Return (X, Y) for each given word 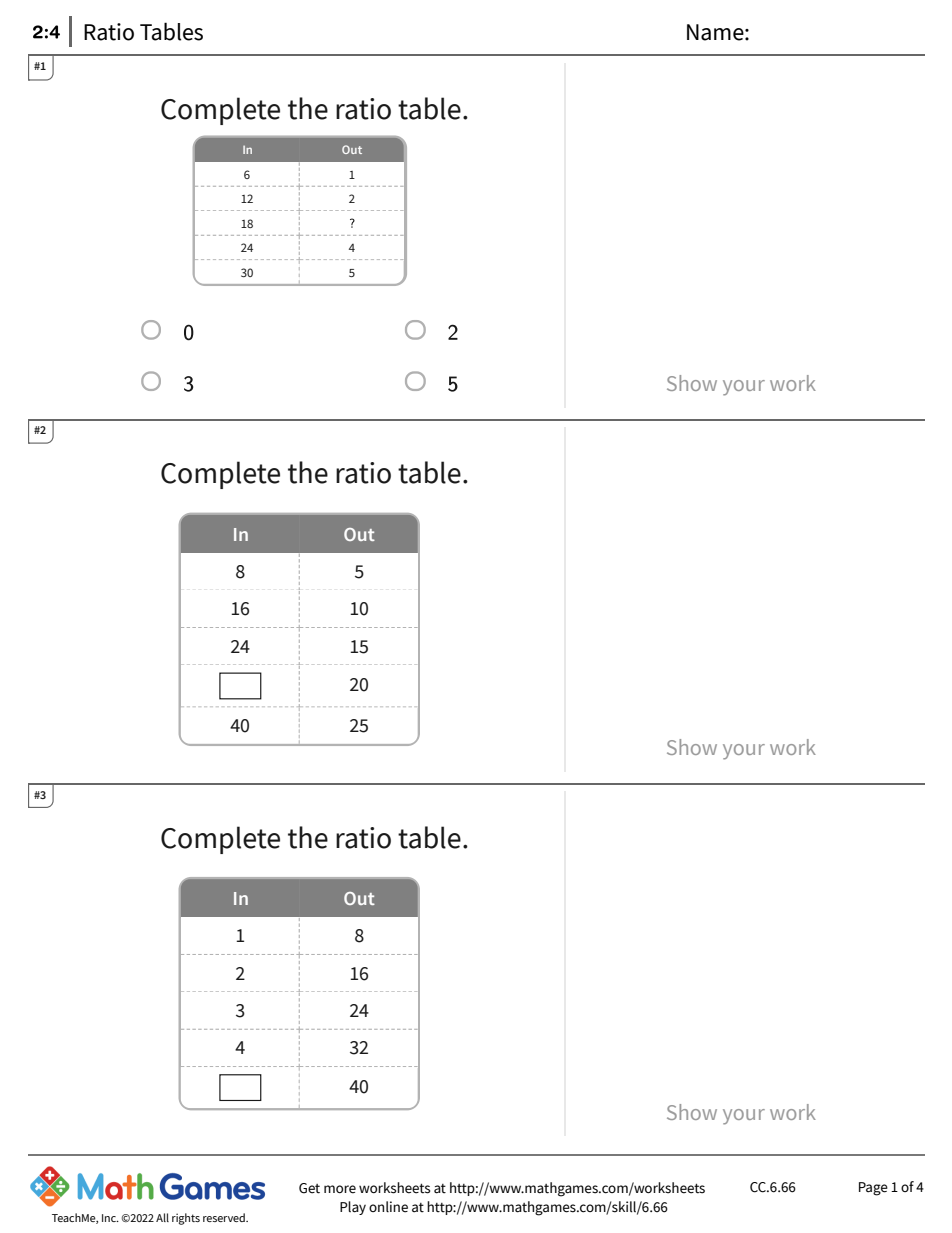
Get (309, 1188)
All (162, 1217)
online (388, 1207)
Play (353, 1208)
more (340, 1189)
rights (186, 1219)
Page (873, 1189)
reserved (225, 1217)
